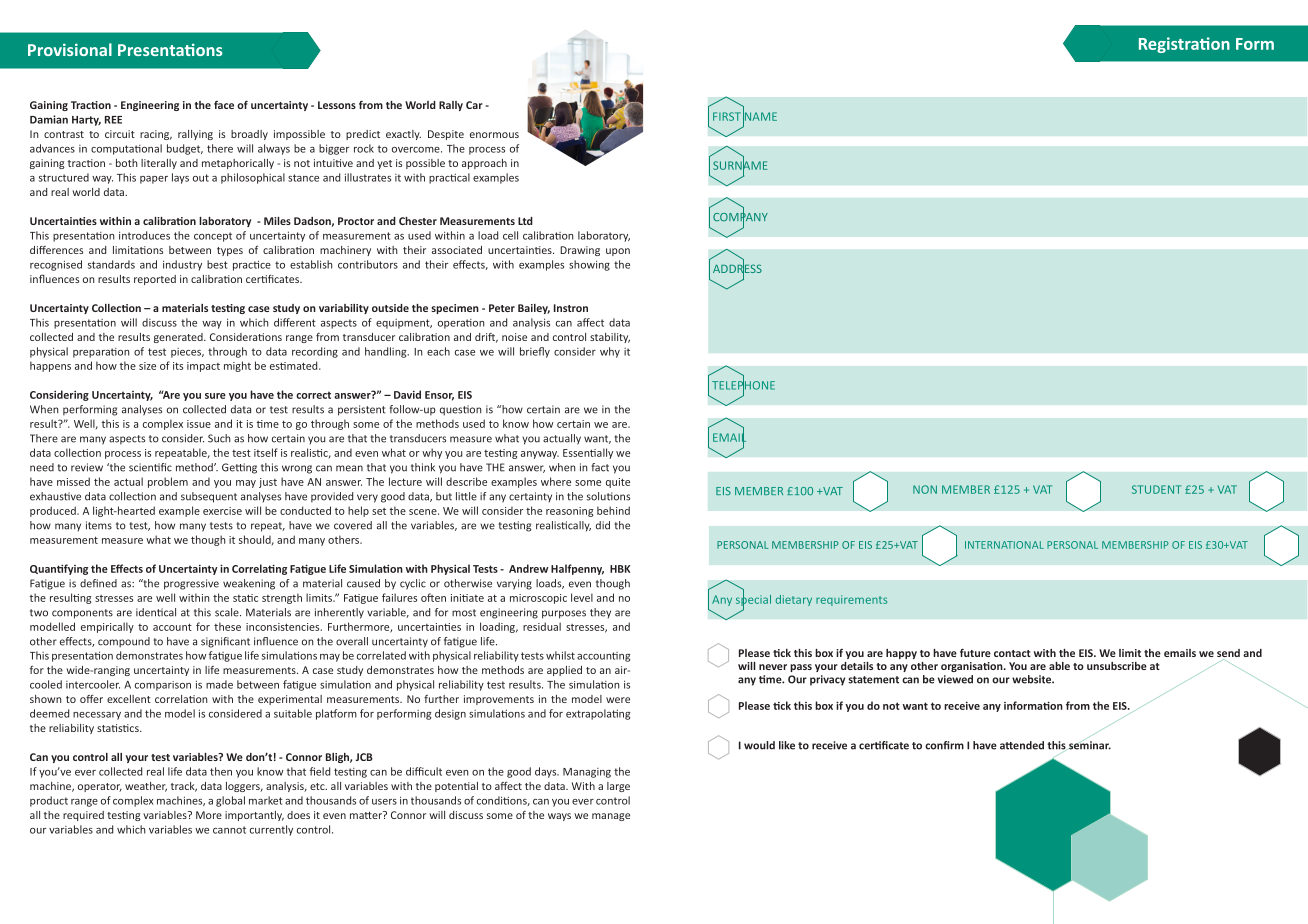 The image size is (1308, 924). What do you see at coordinates (219, 438) in the screenshot?
I see `Such` at bounding box center [219, 438].
